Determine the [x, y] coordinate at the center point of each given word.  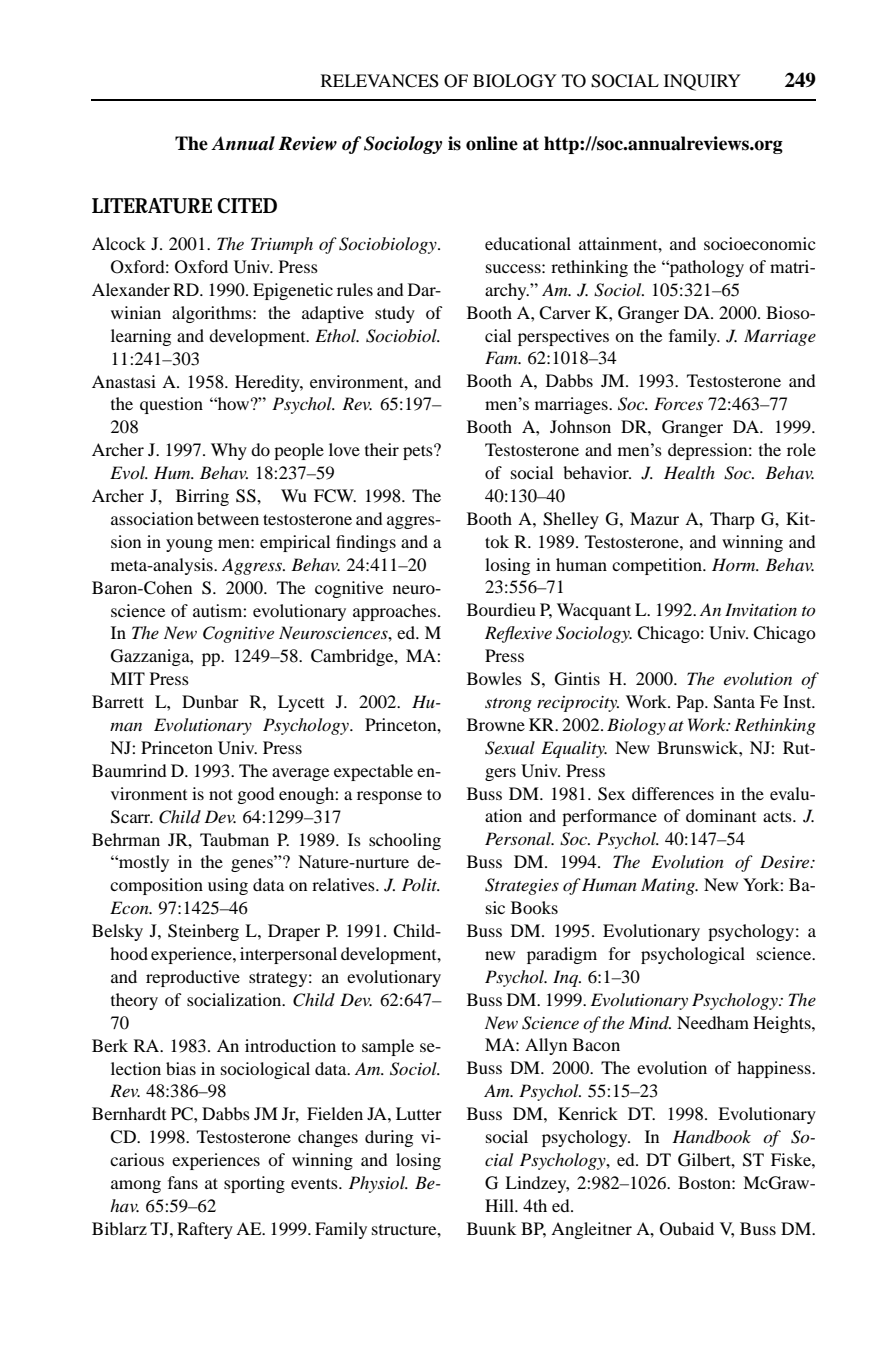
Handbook [711, 1136]
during [389, 1138]
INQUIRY [702, 82]
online [492, 143]
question [171, 405]
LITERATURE [152, 206]
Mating [669, 886]
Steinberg [203, 932]
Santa [734, 702]
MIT [127, 678]
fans [183, 1182]
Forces [678, 403]
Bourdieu [501, 609]
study [395, 314]
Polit [421, 884]
